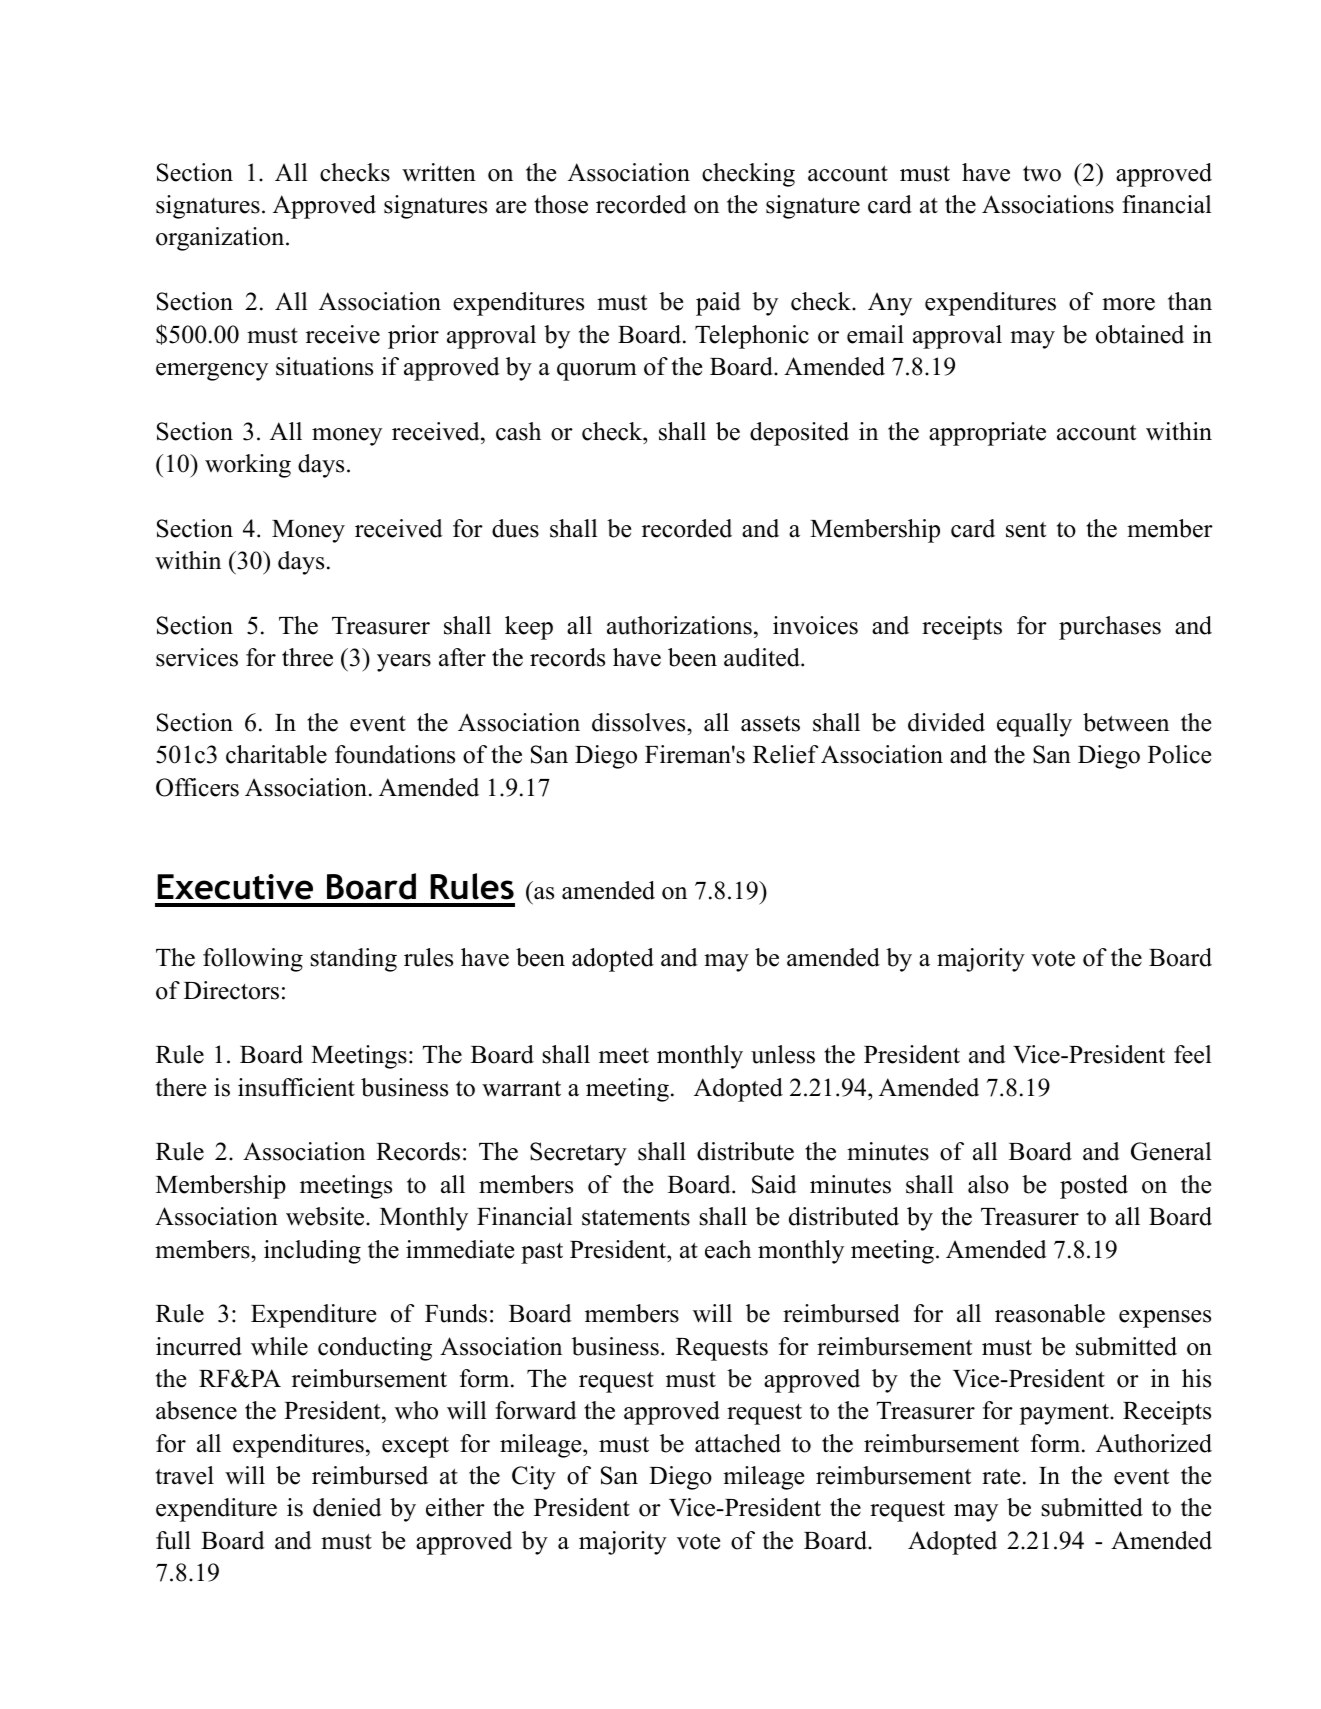 This screenshot has width=1321, height=1709. Describe the element at coordinates (1192, 1054) in the screenshot. I see `feel` at that location.
